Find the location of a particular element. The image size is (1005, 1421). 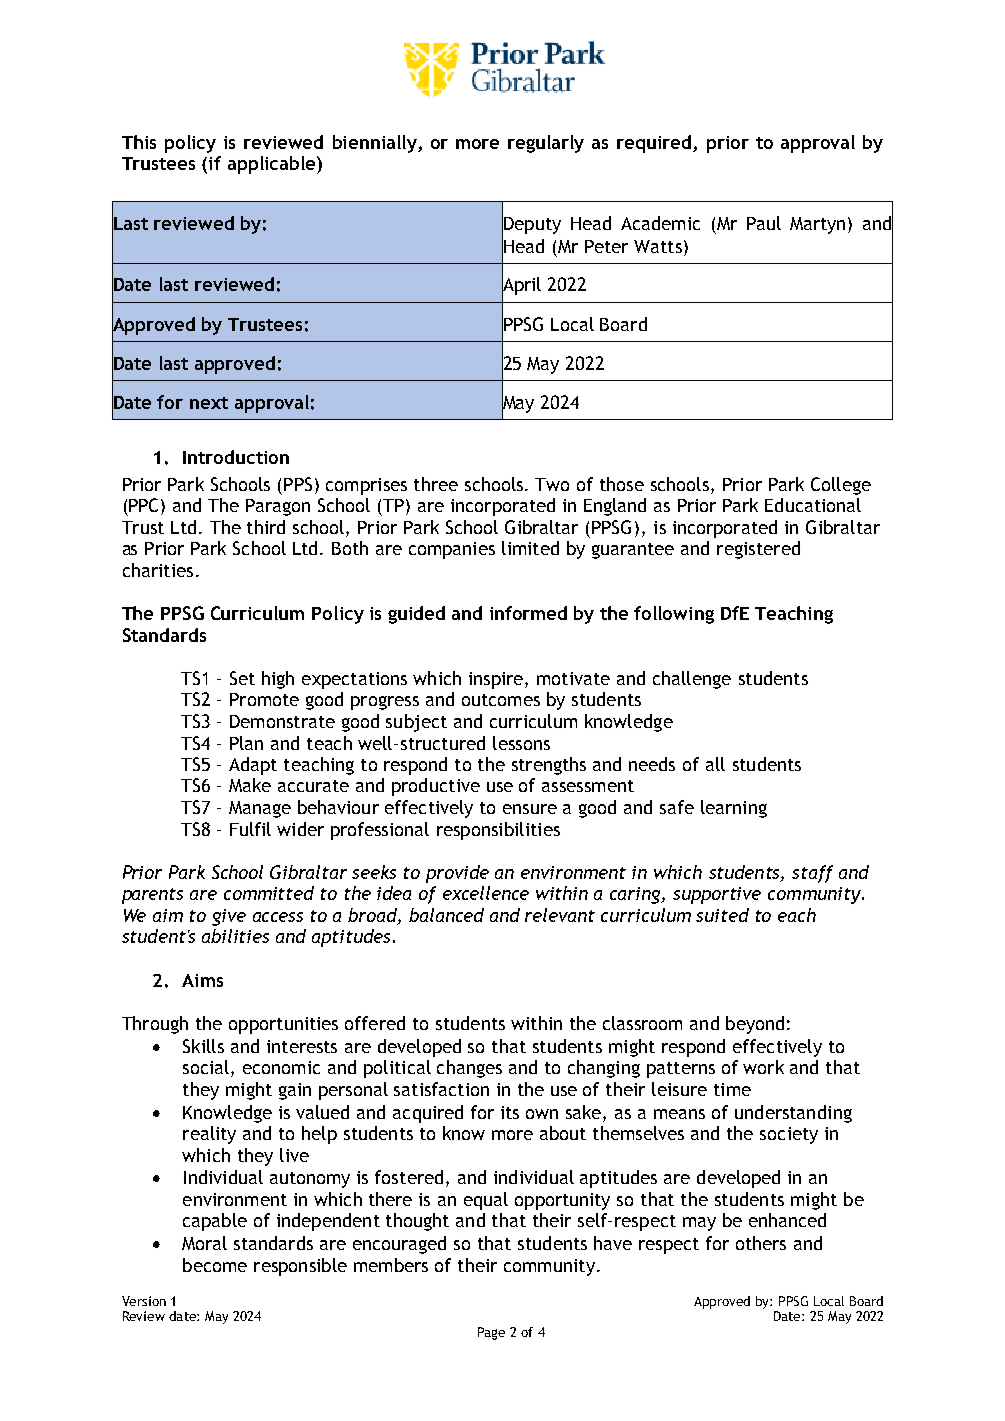

Paul is located at coordinates (764, 223).
